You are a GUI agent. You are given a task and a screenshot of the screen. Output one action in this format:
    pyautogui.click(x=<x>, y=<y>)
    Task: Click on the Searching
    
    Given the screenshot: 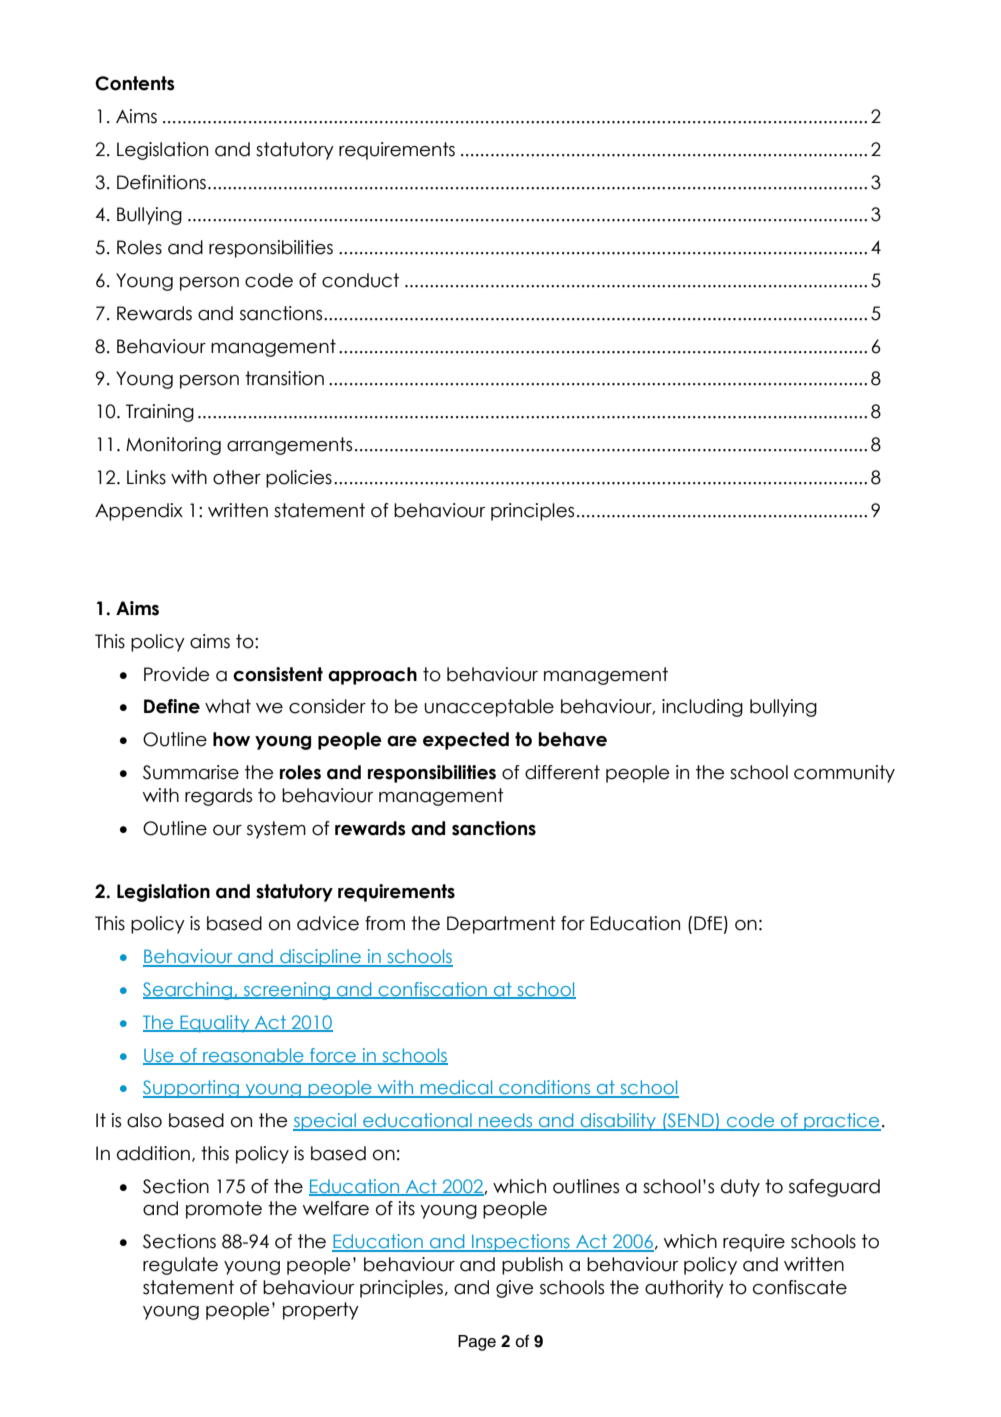 What is the action you would take?
    pyautogui.click(x=189, y=991)
